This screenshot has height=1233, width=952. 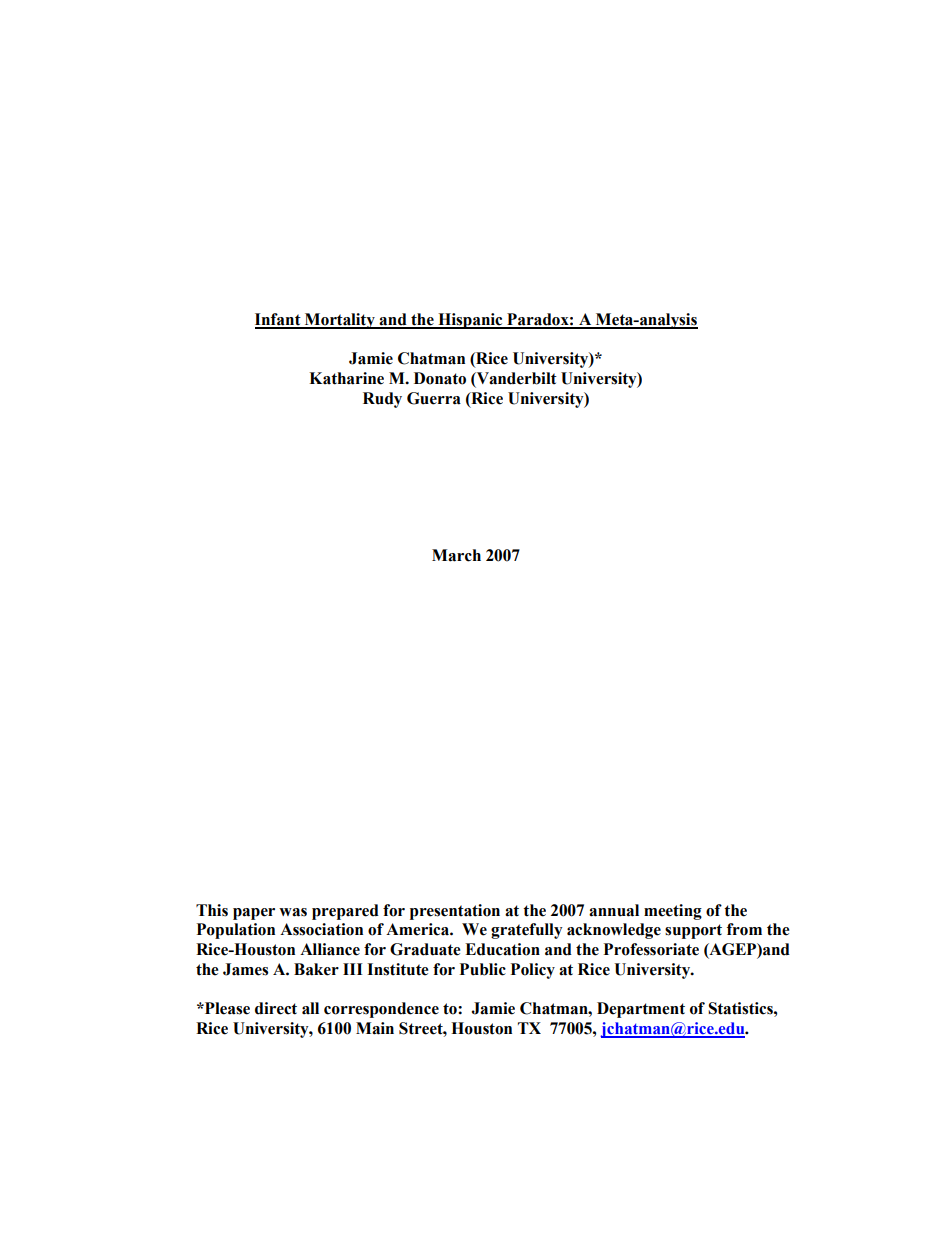 I want to click on meeting, so click(x=673, y=912).
